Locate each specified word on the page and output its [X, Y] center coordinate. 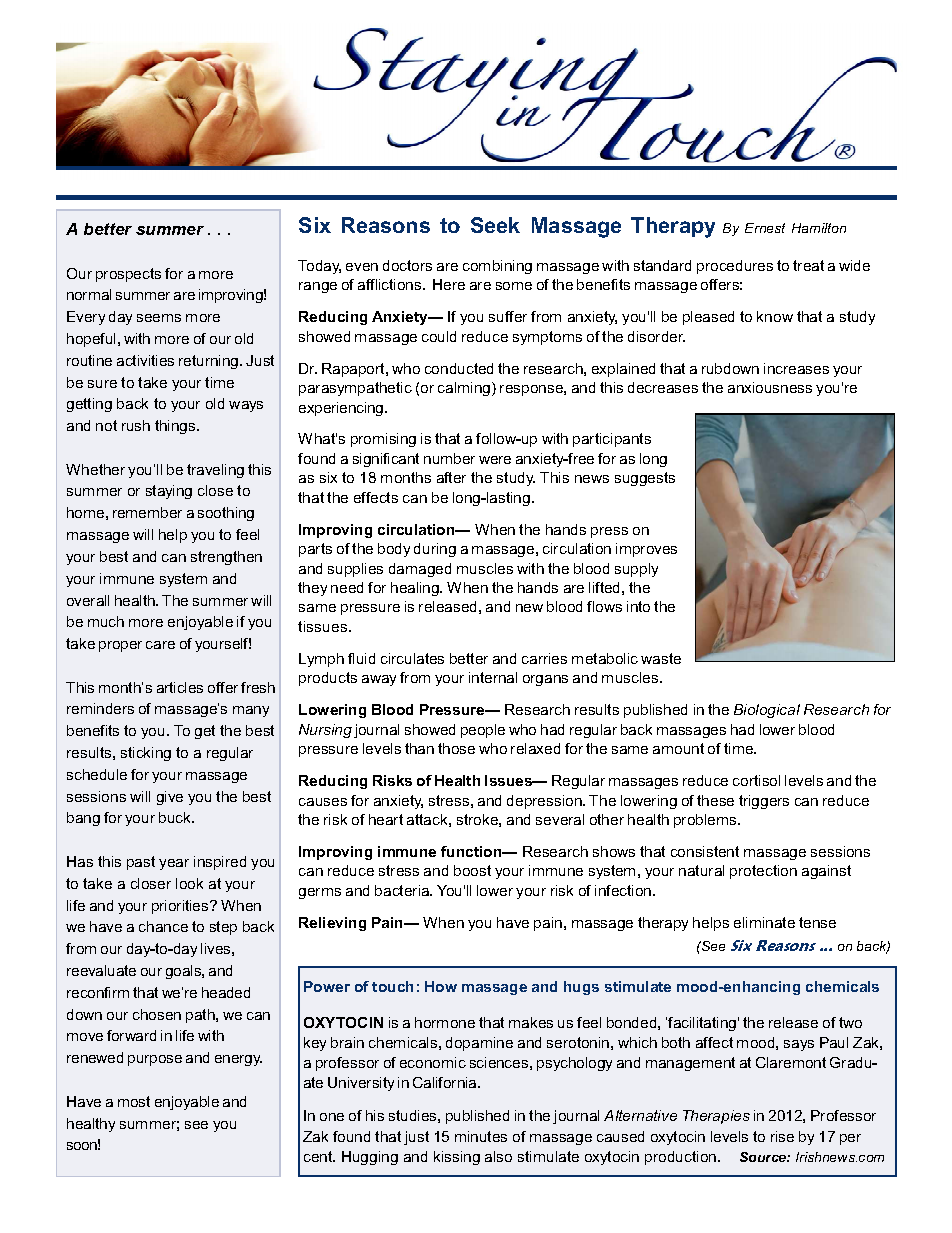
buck [176, 817]
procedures [735, 267]
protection [763, 872]
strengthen [226, 558]
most [134, 1101]
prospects [128, 275]
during [435, 550]
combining [497, 267]
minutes [481, 1136]
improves [646, 550]
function [472, 851]
